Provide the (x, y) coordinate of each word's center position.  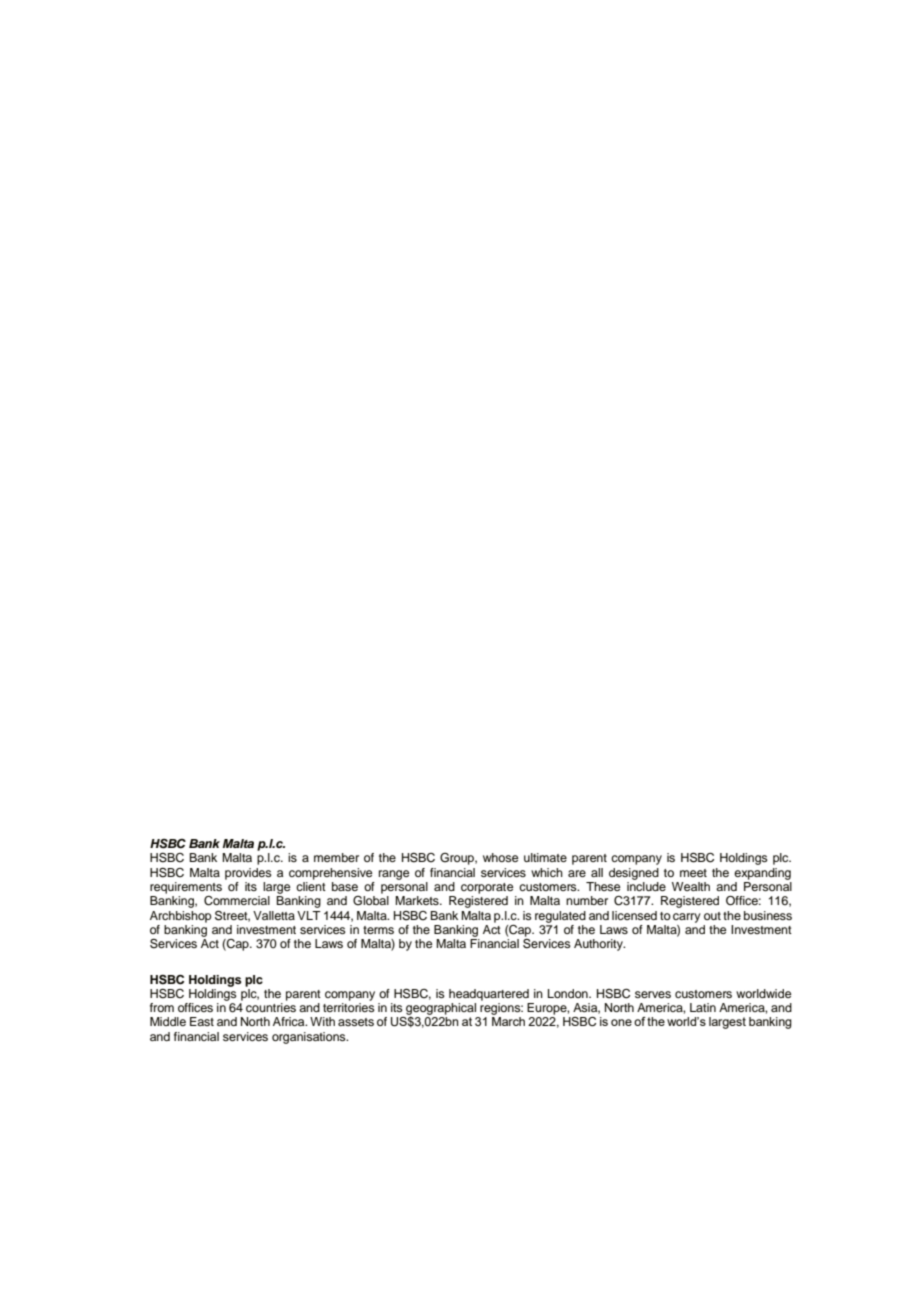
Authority (599, 945)
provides (248, 874)
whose (500, 857)
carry (687, 918)
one (621, 1022)
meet (693, 873)
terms (378, 930)
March (508, 1021)
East (202, 1021)
